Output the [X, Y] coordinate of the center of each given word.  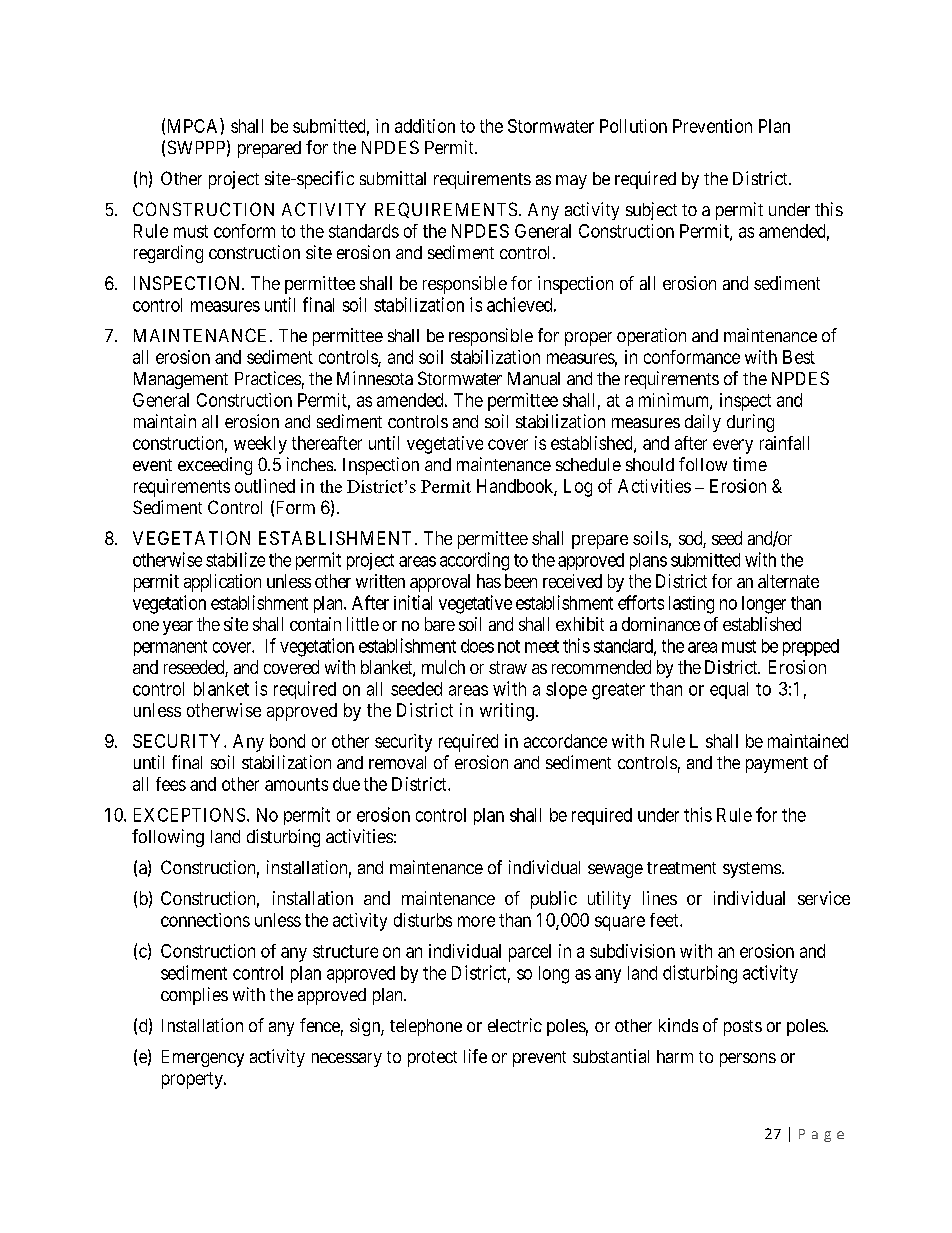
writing [507, 712]
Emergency [203, 1058]
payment [777, 765]
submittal [393, 178]
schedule [588, 464]
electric [515, 1025]
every [733, 446]
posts [743, 1028]
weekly [260, 445]
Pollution [633, 126]
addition [425, 126]
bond [287, 741]
